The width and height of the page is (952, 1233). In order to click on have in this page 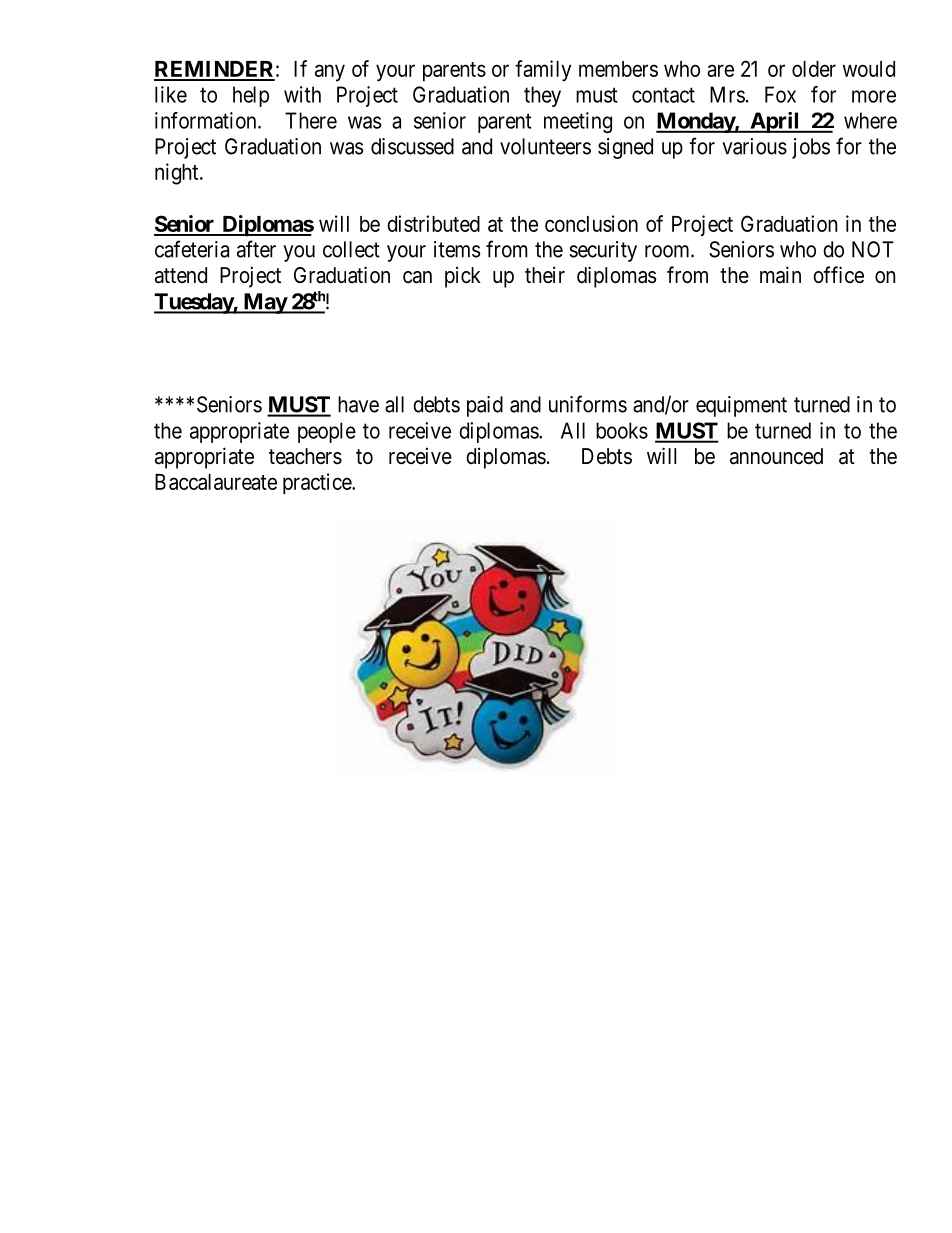, I will do `click(358, 404)`.
